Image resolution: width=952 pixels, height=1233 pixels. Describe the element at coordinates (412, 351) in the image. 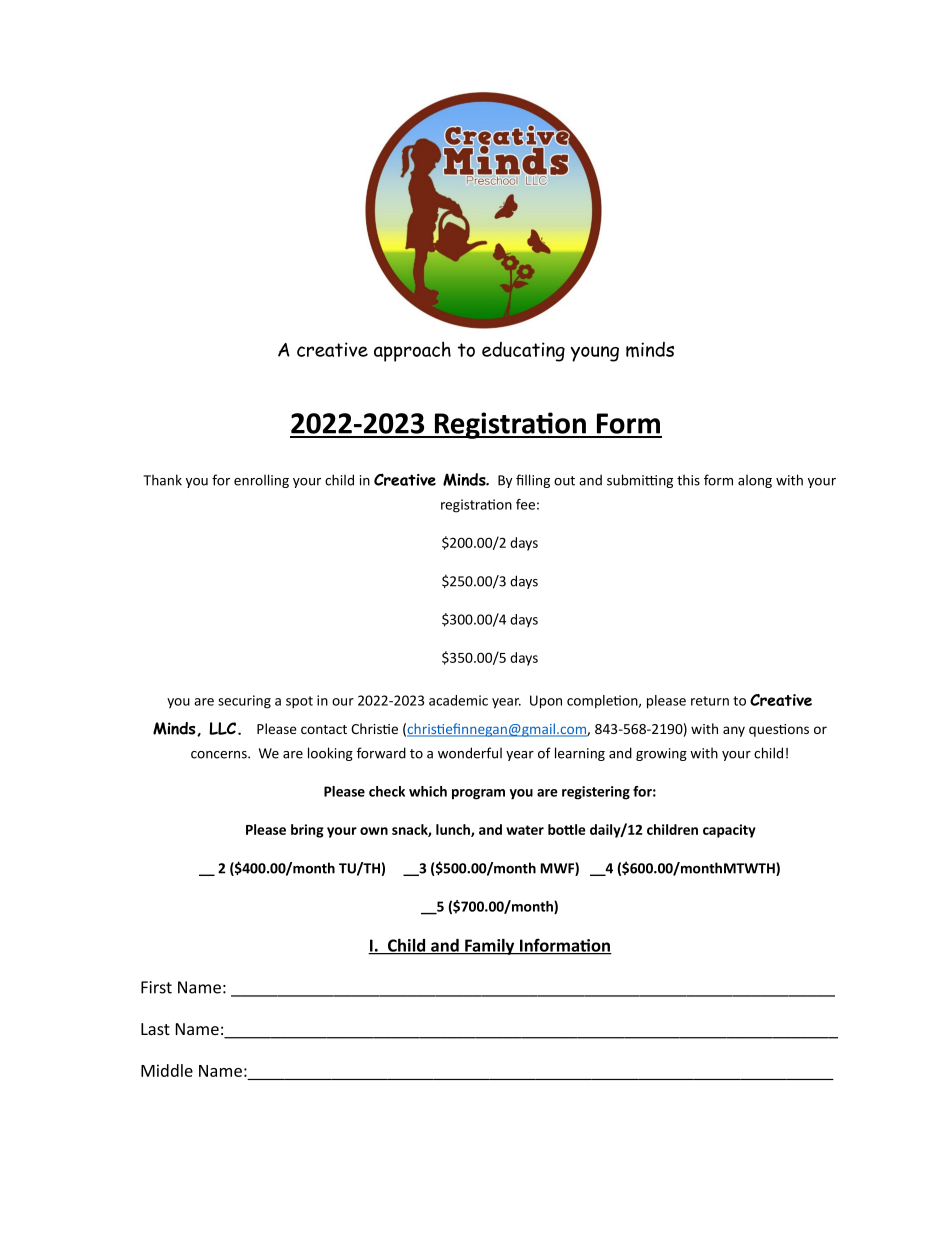

I see `approach` at that location.
